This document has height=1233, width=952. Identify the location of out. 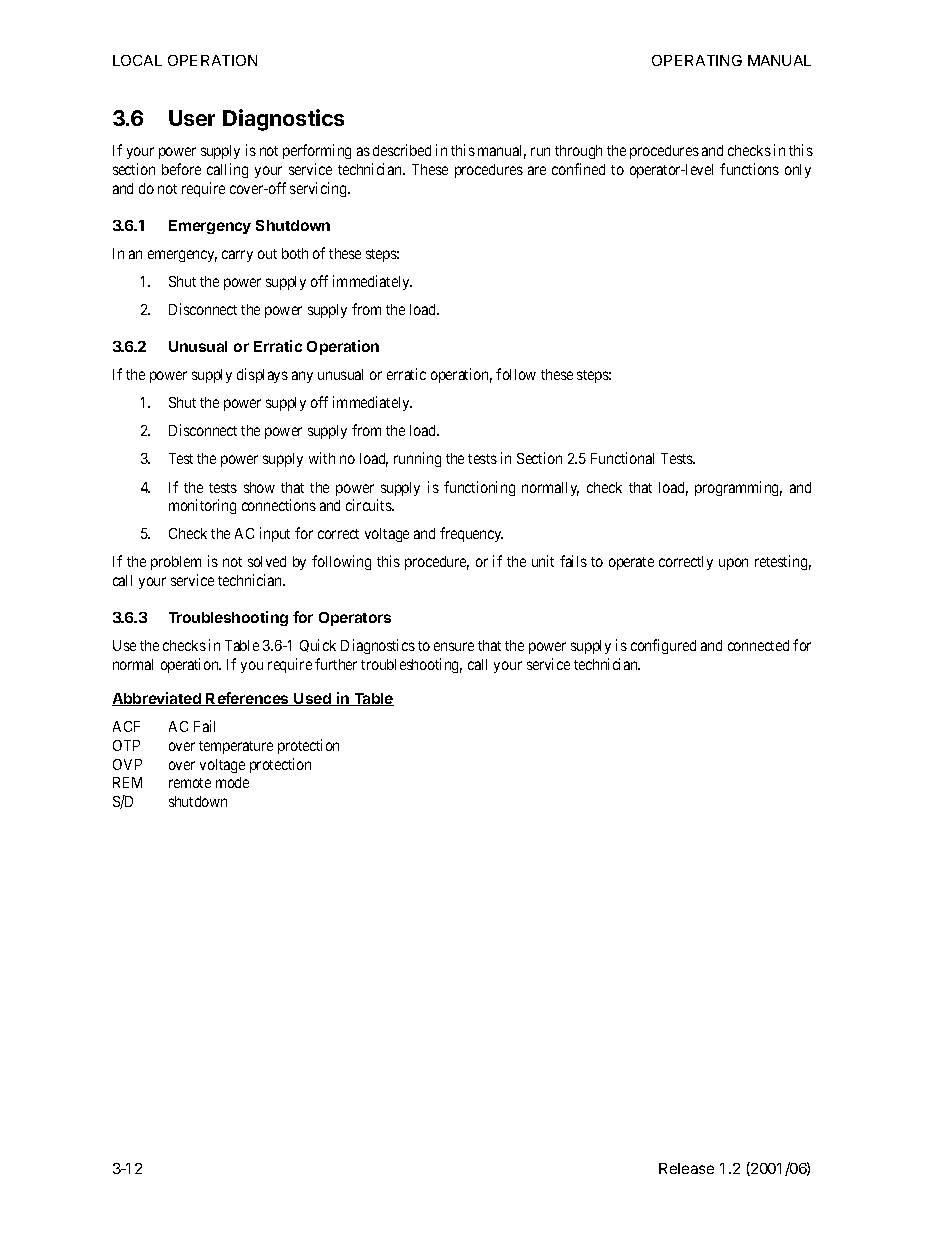
(267, 254).
